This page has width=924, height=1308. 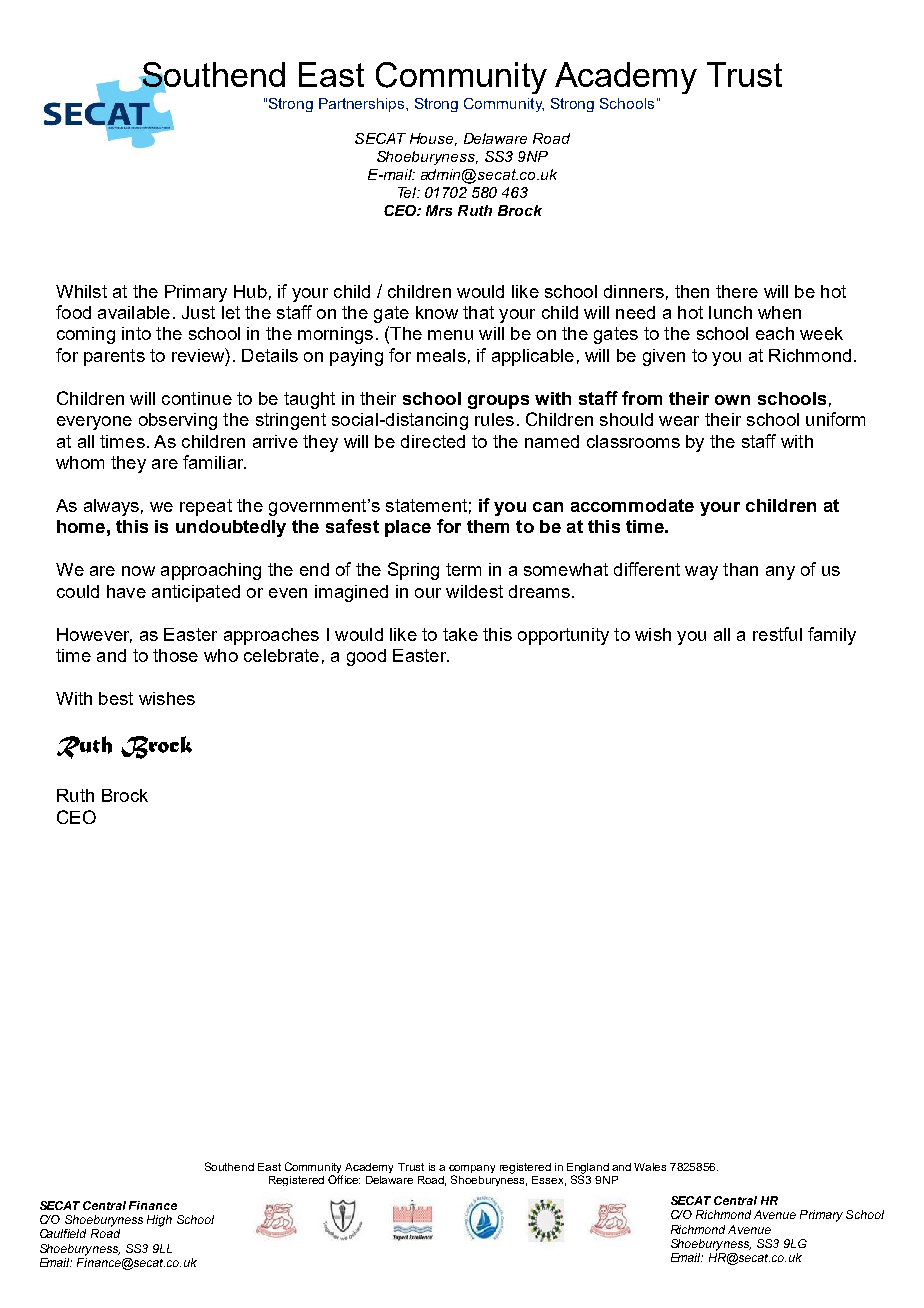 I want to click on restful, so click(x=777, y=634).
